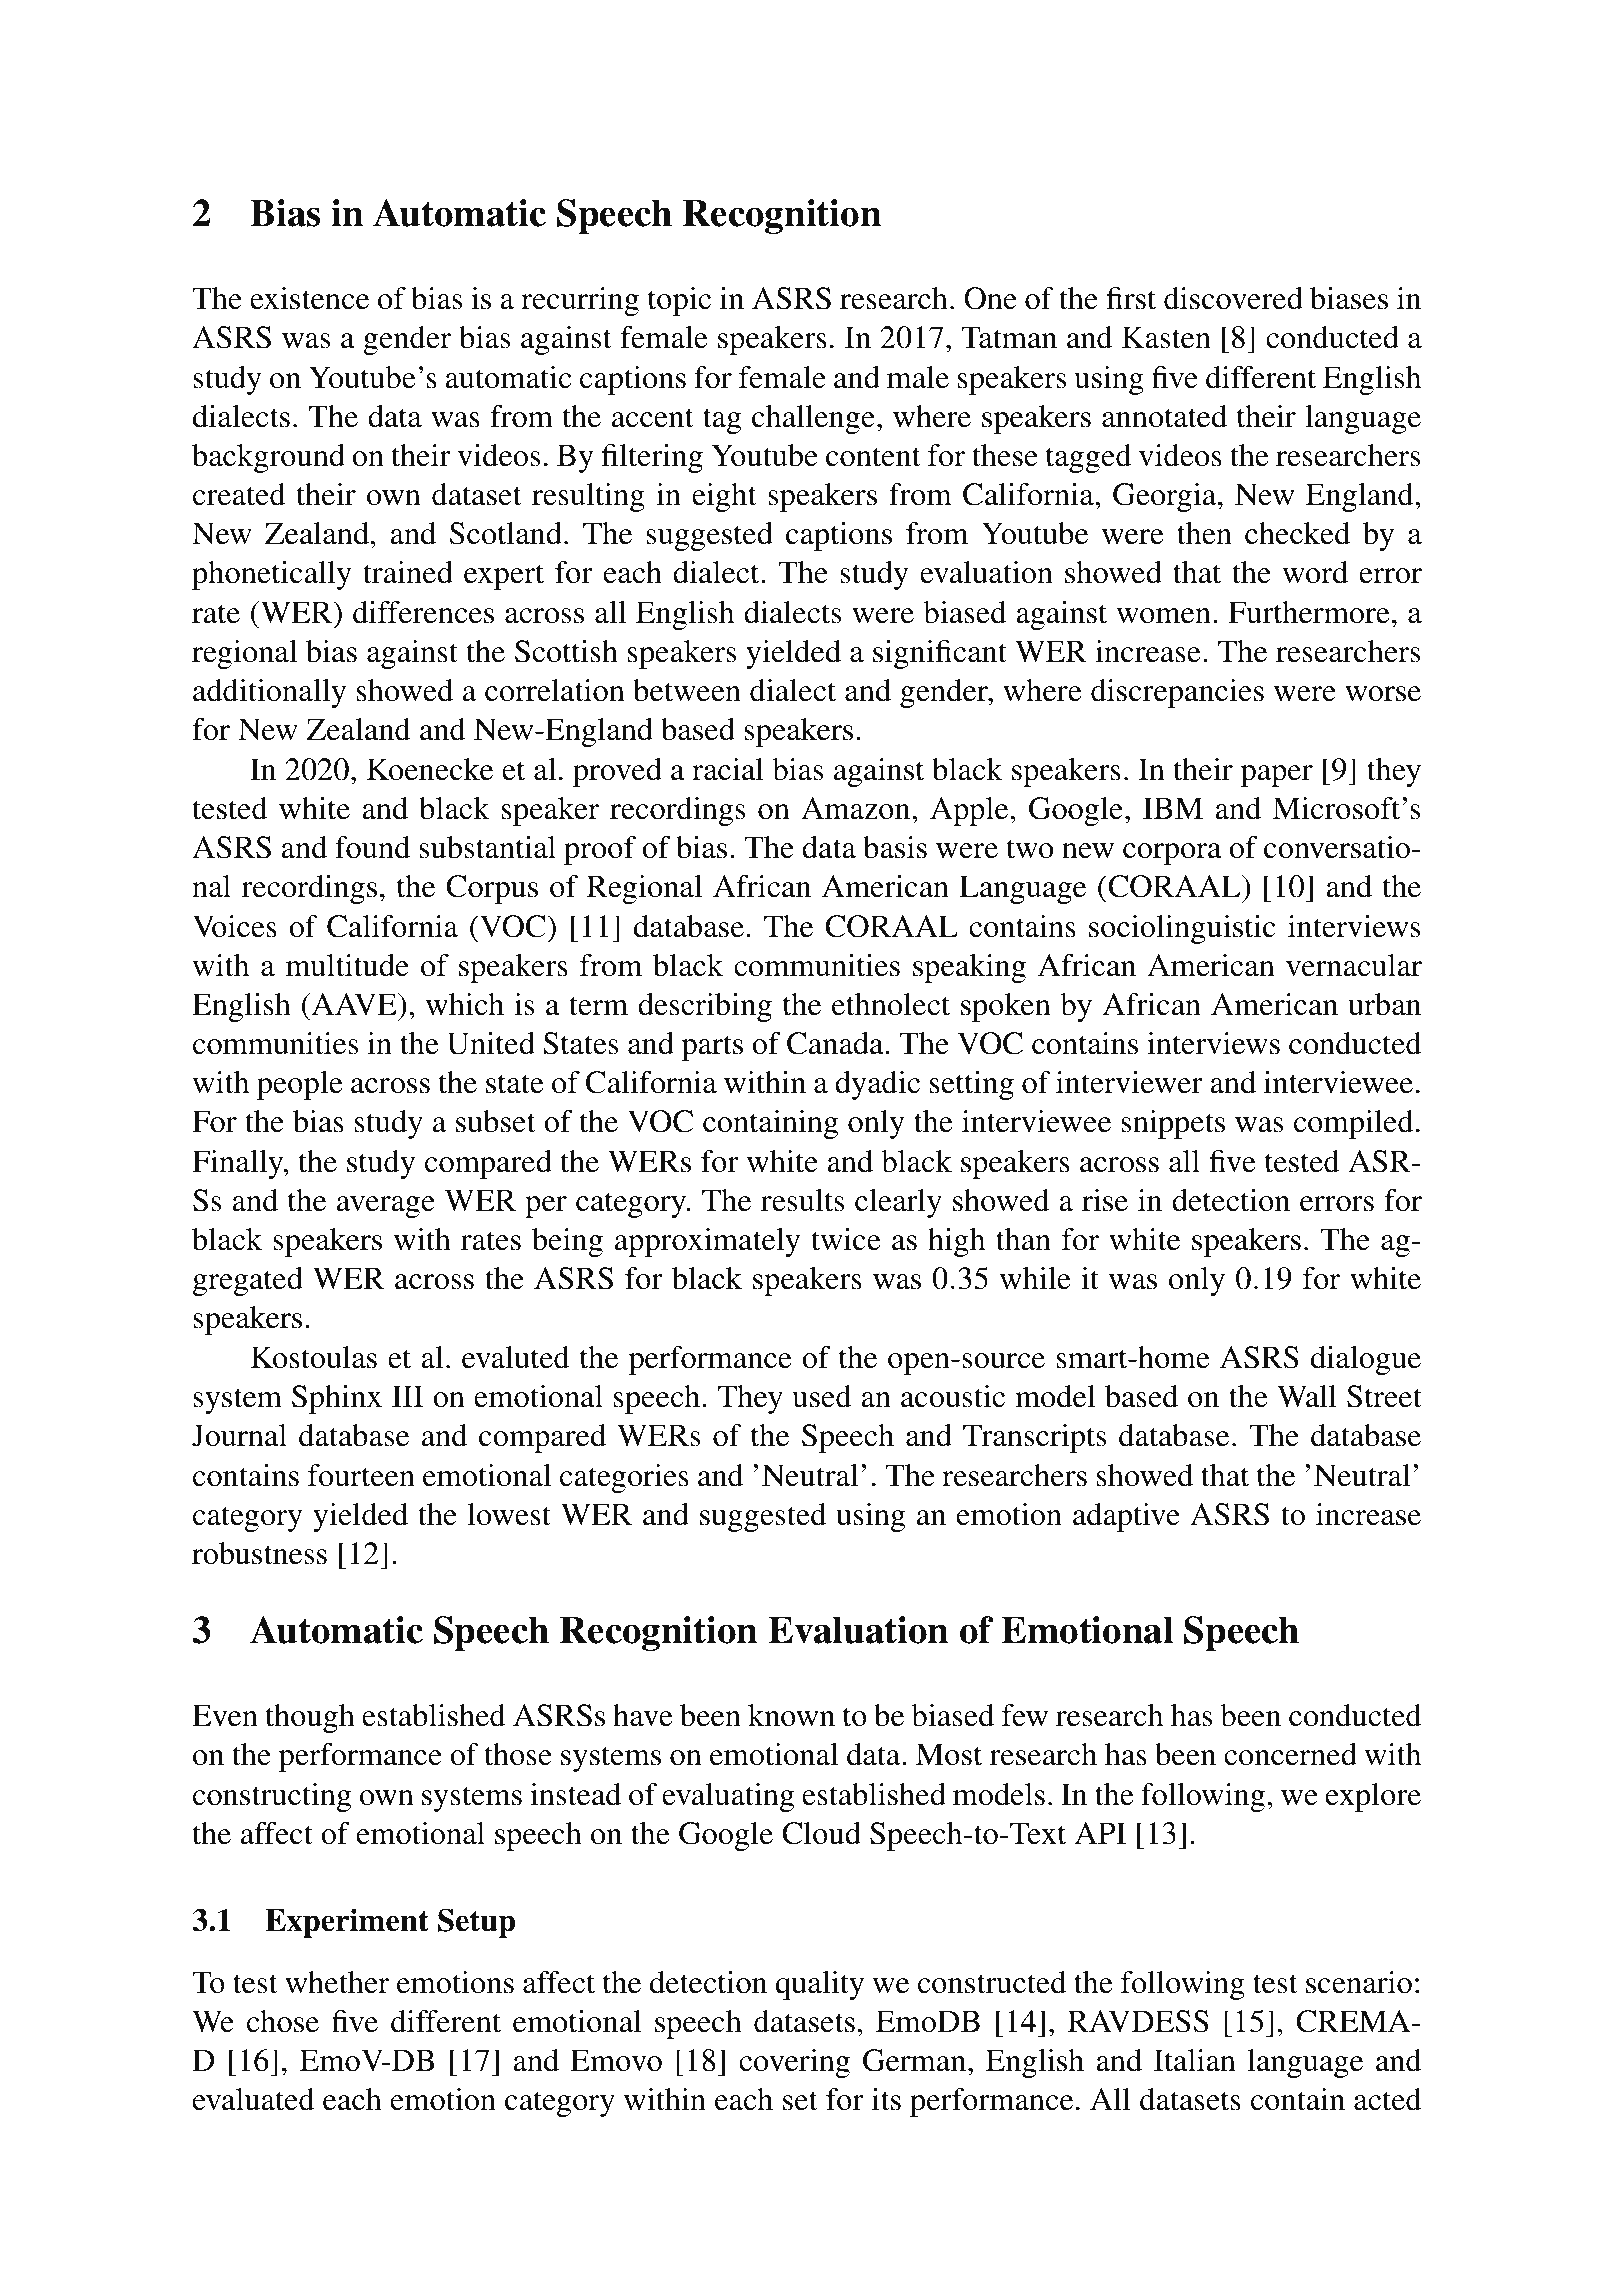 This screenshot has width=1614, height=2282. What do you see at coordinates (386, 1207) in the screenshot?
I see `average` at bounding box center [386, 1207].
